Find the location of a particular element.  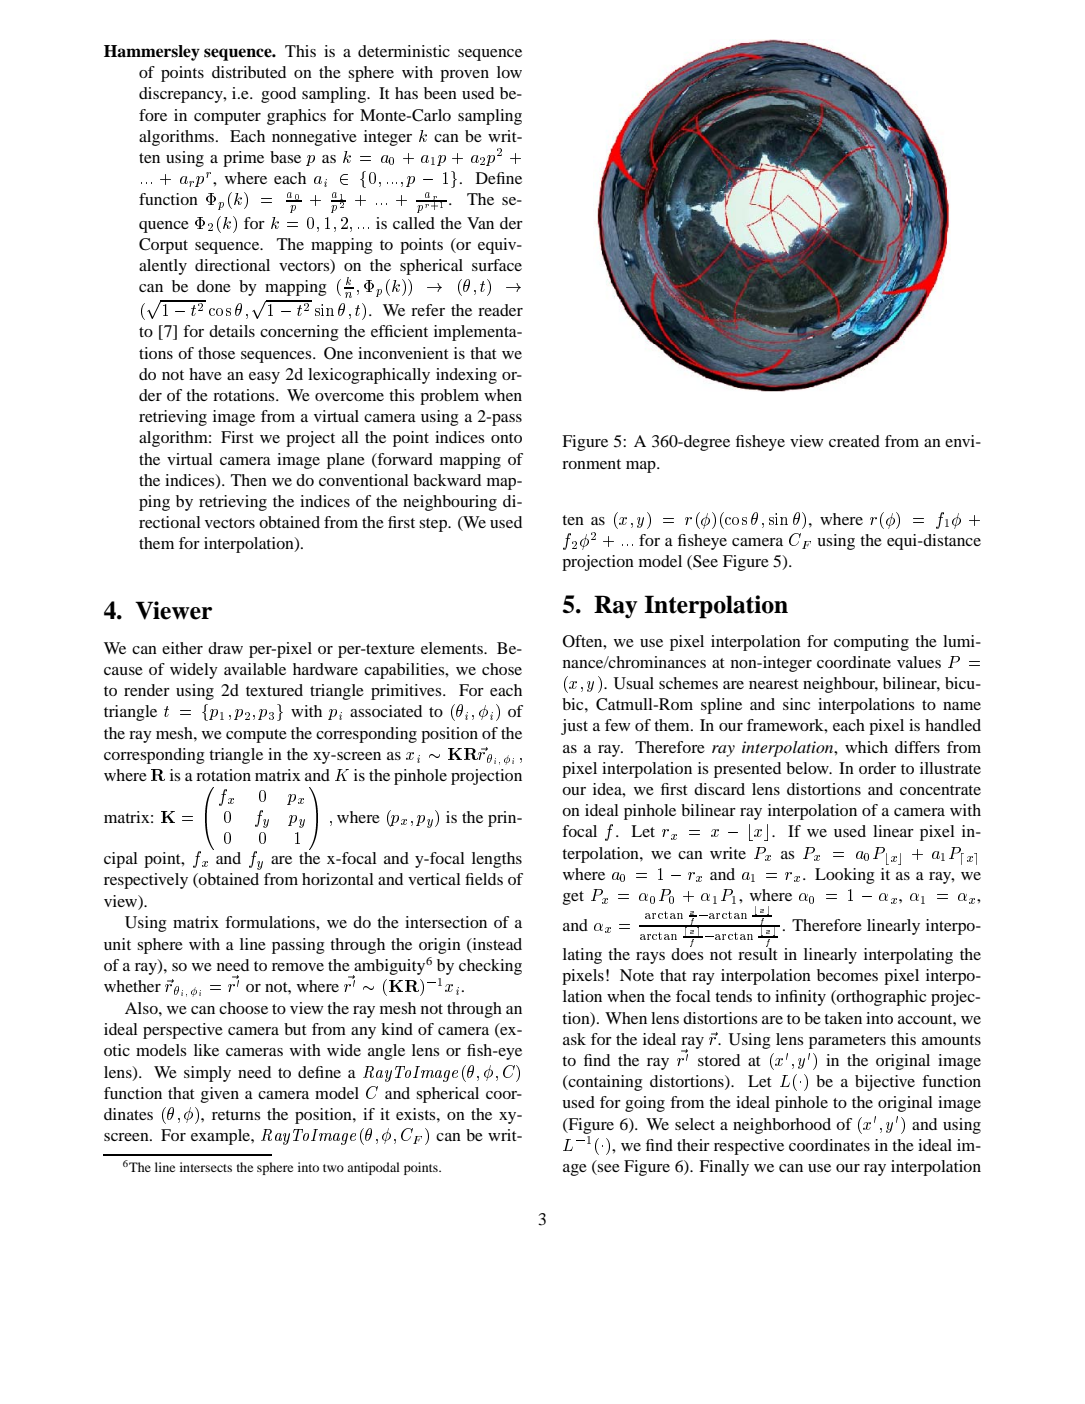

computing is located at coordinates (871, 643).
